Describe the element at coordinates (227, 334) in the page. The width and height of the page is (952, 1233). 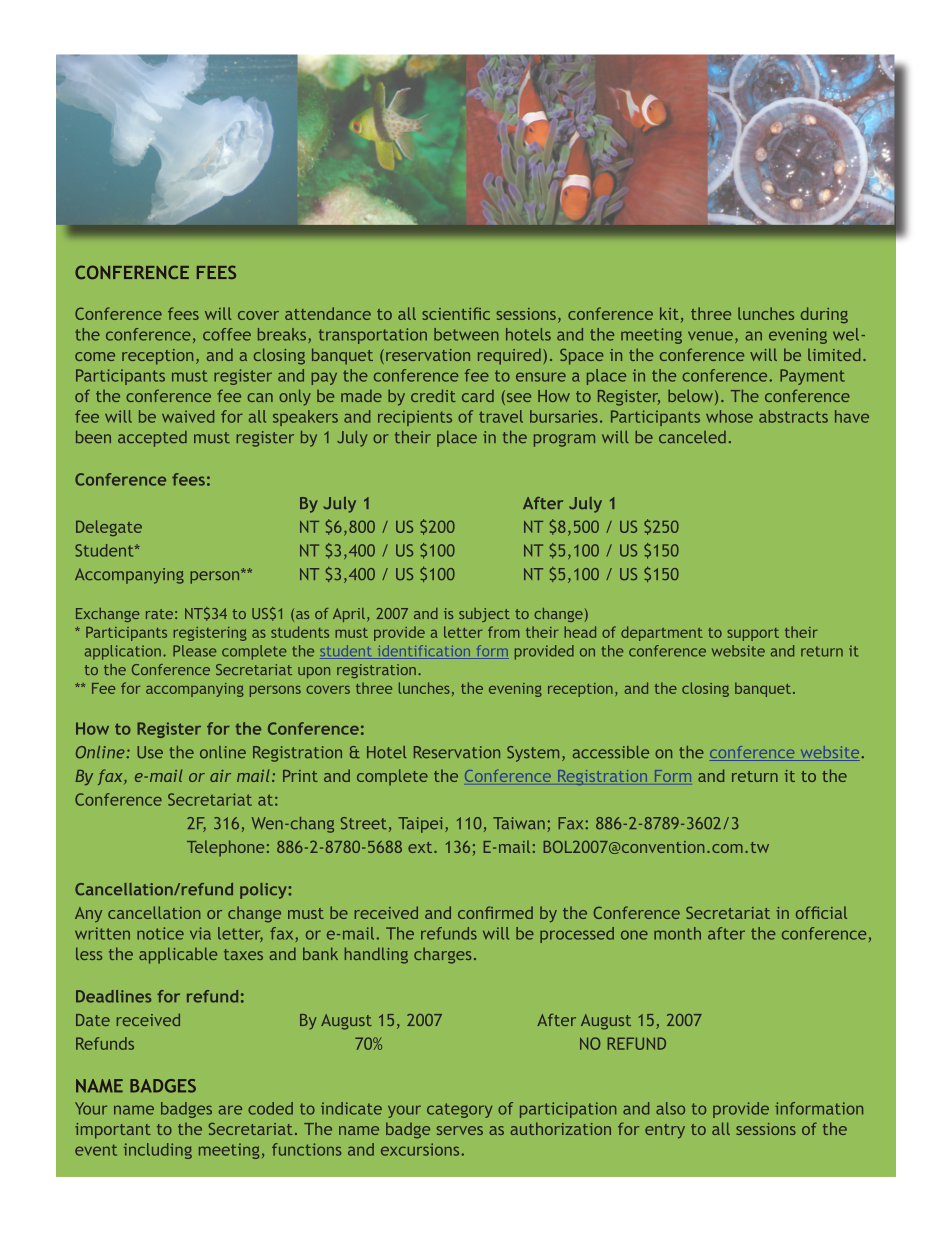
I see `coffee` at that location.
